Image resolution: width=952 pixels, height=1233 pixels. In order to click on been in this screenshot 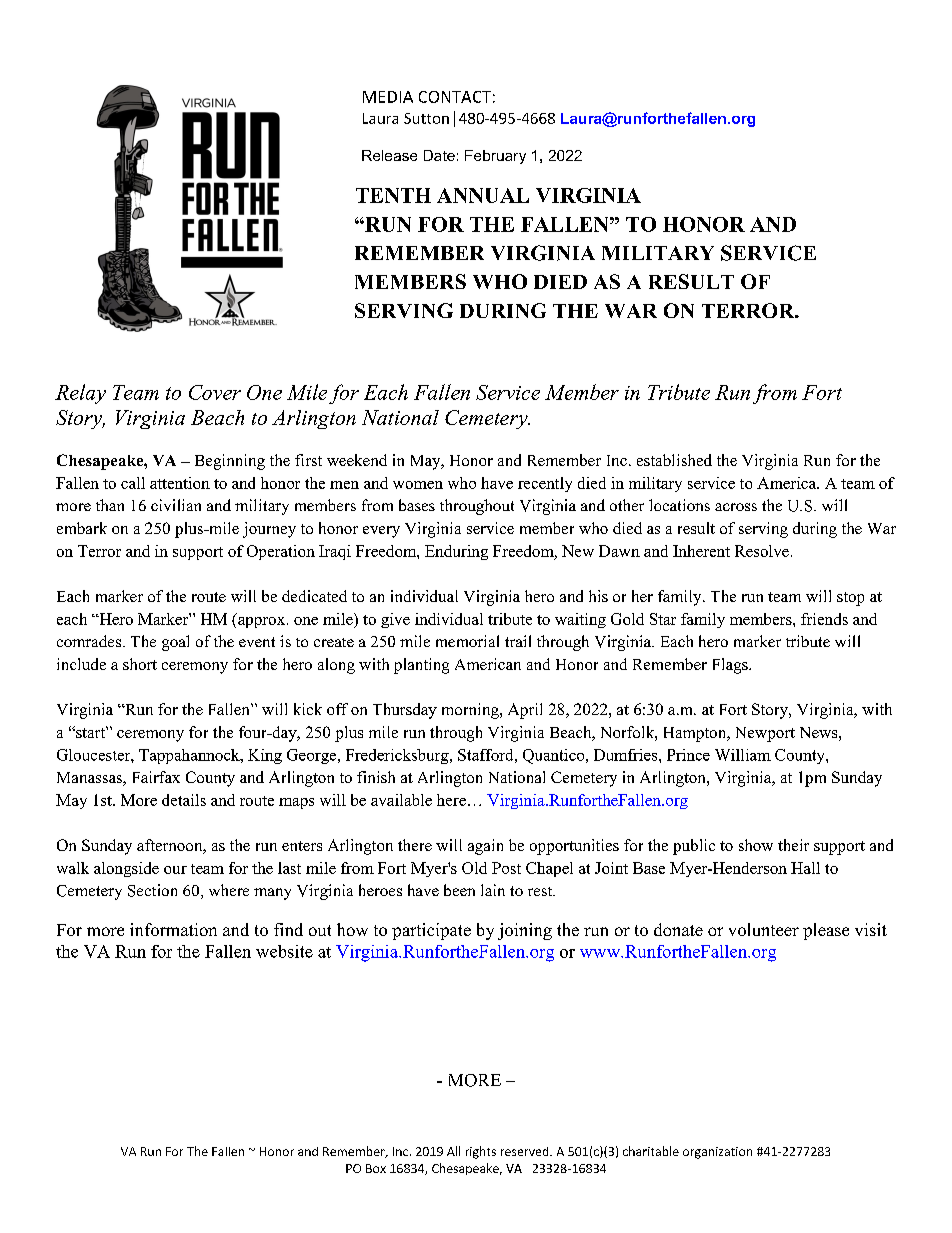, I will do `click(459, 890)`.
